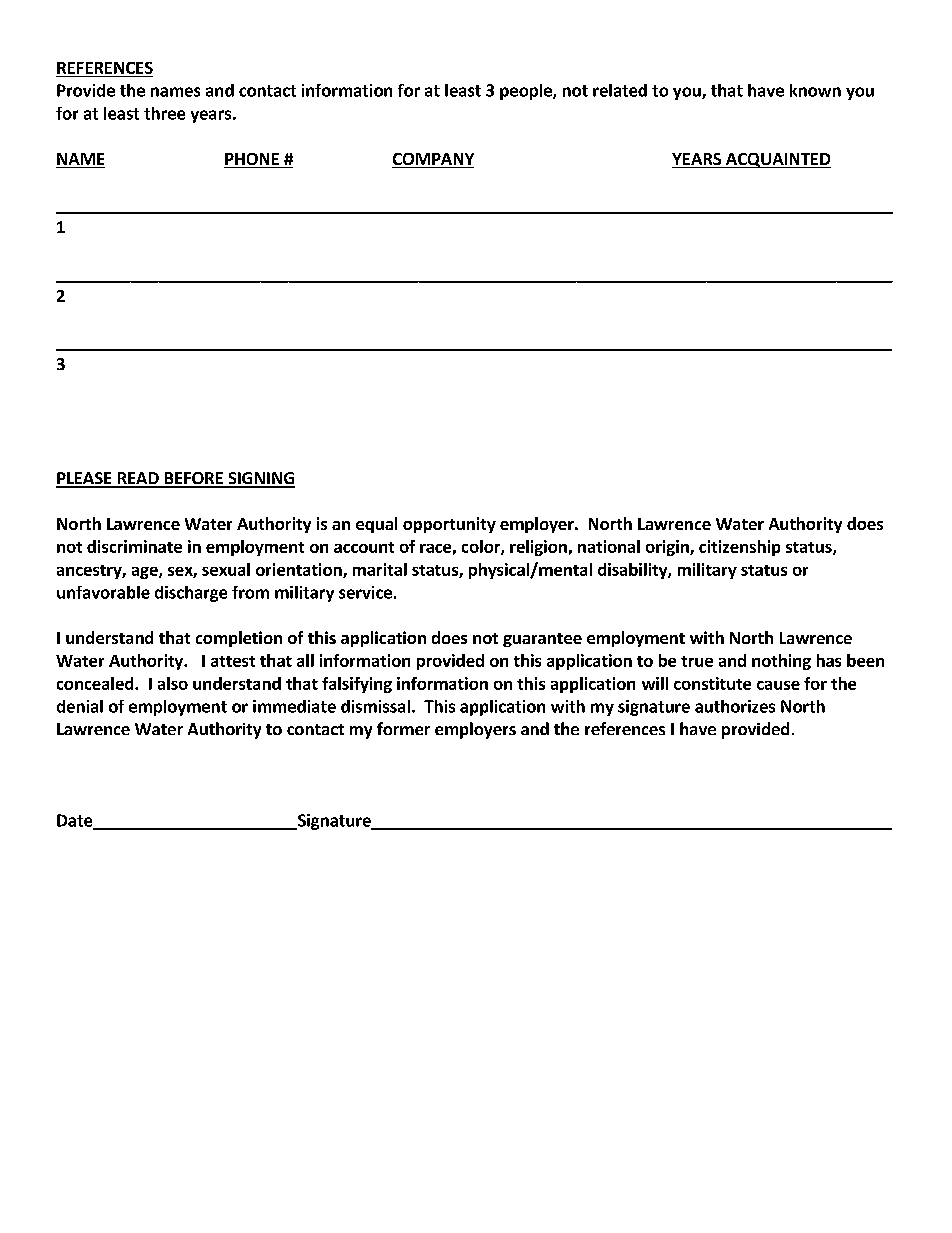 This screenshot has width=952, height=1233. Describe the element at coordinates (815, 90) in the screenshot. I see `known` at that location.
